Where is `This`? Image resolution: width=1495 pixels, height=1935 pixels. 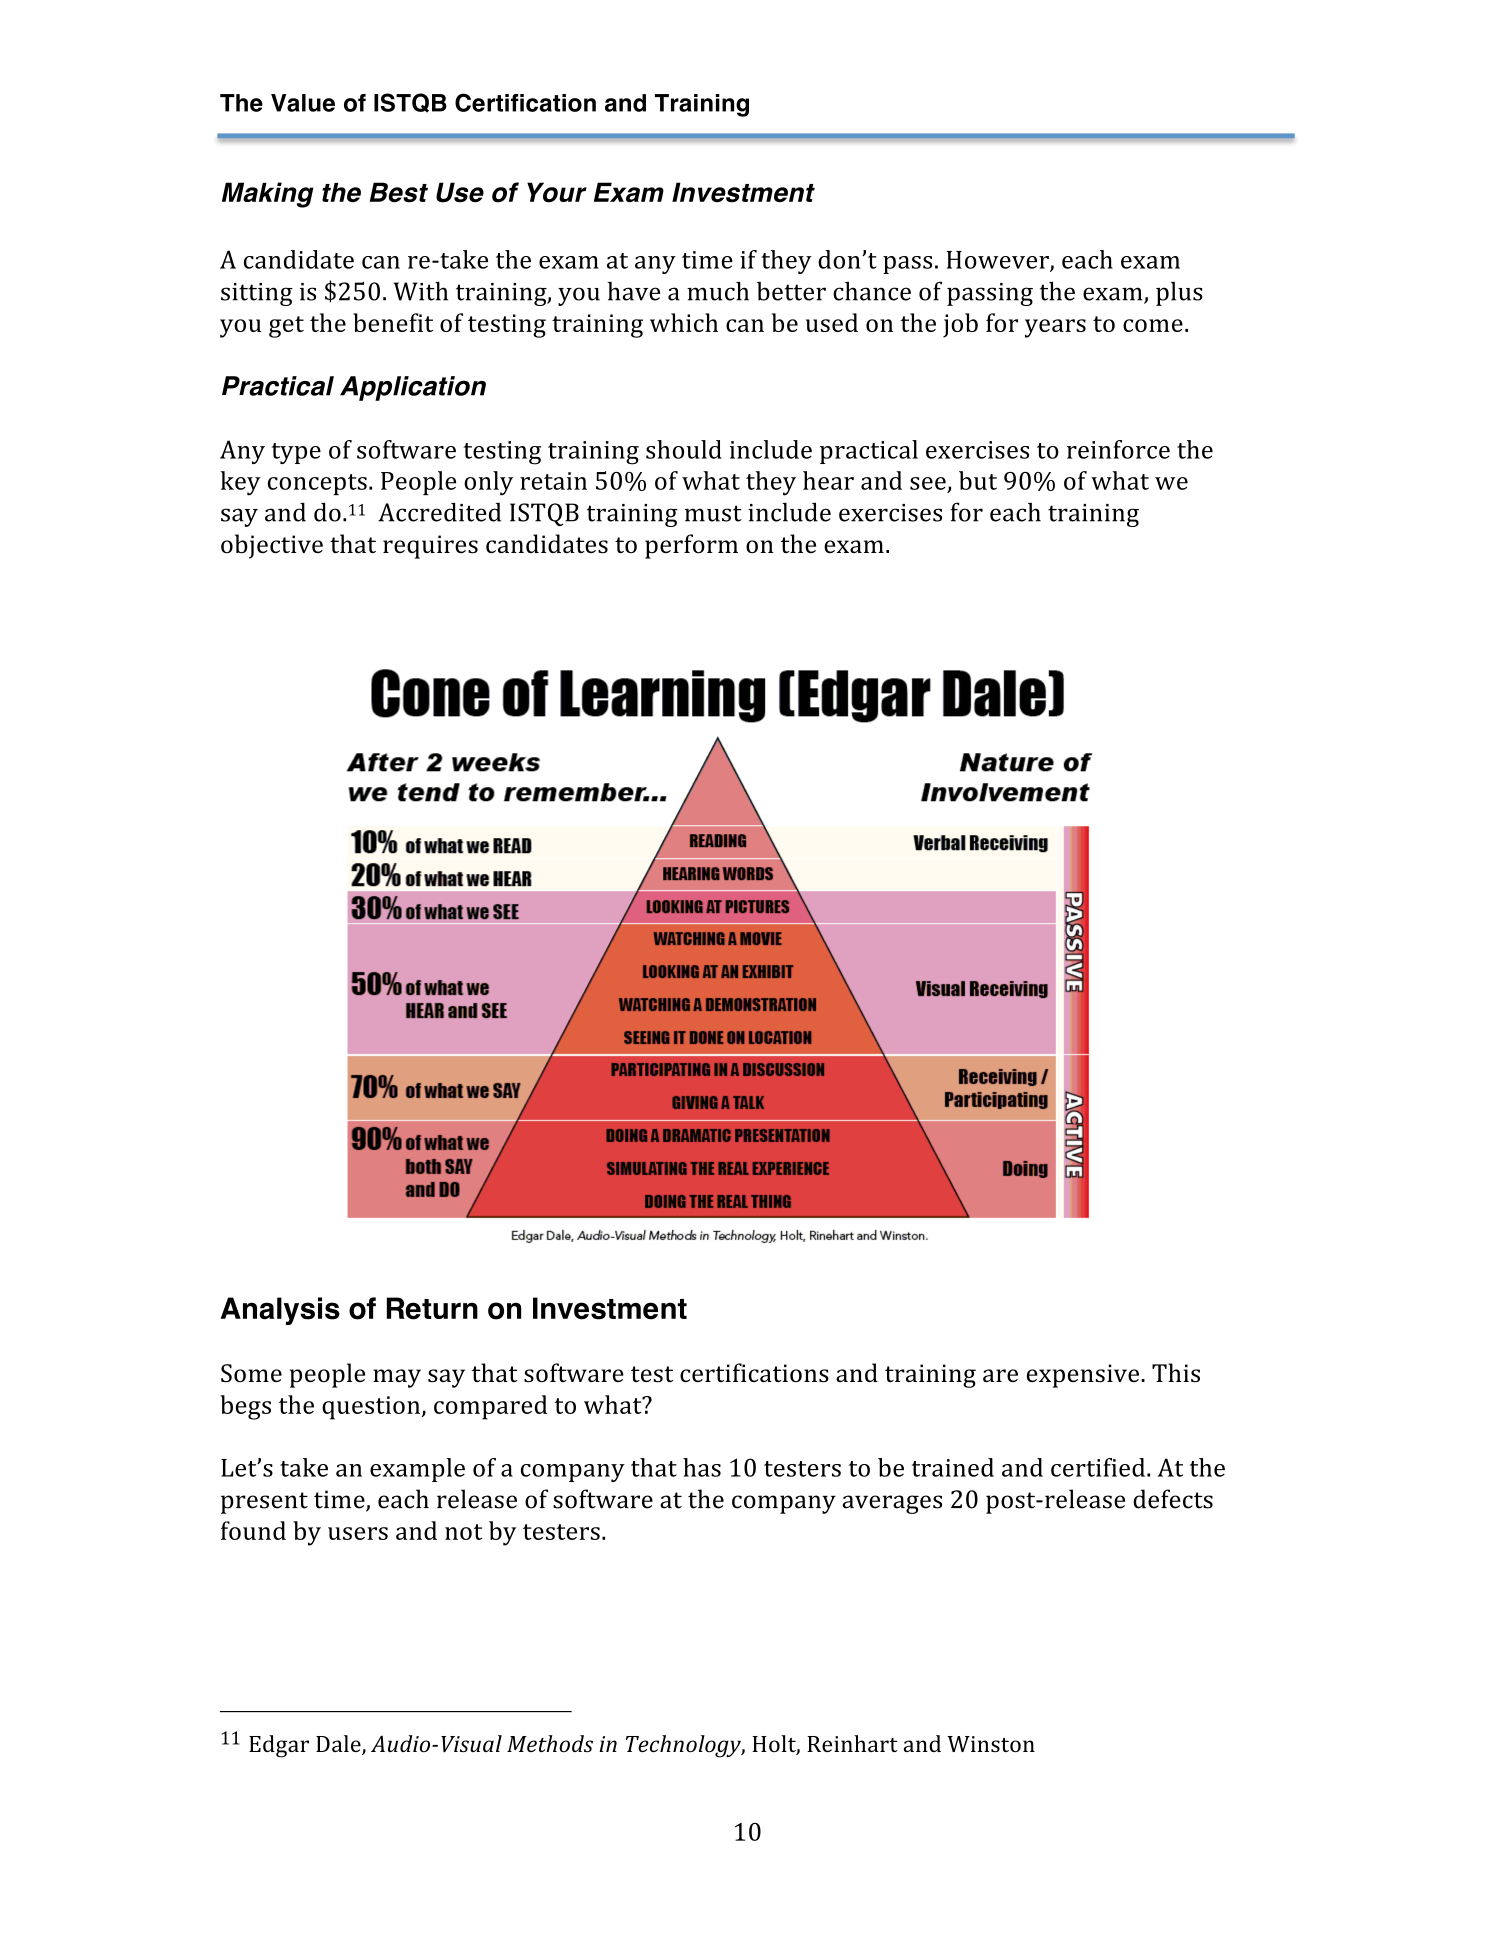 This is located at coordinates (1176, 1372).
